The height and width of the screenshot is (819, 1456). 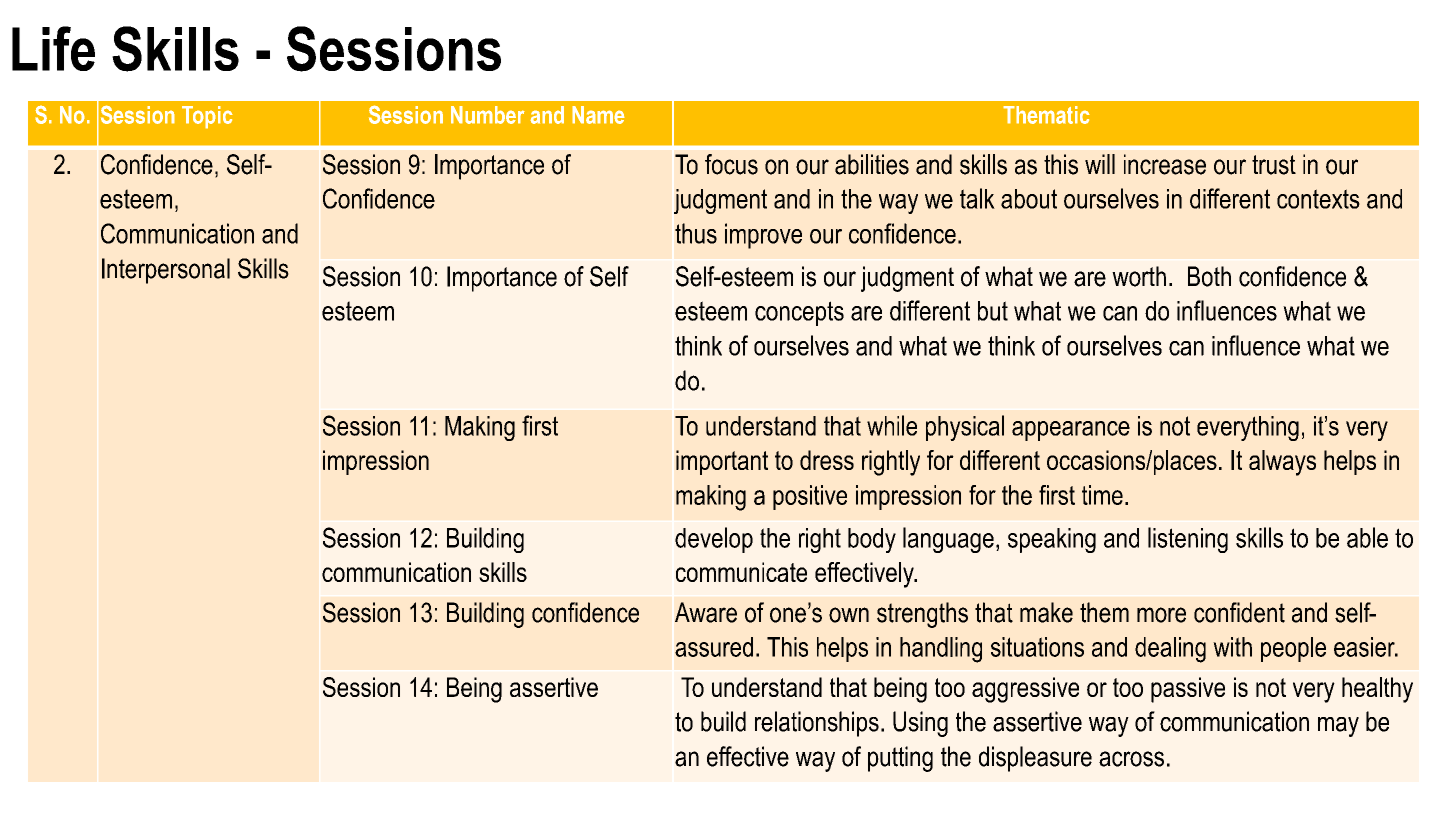 What do you see at coordinates (714, 540) in the screenshot?
I see `develop` at bounding box center [714, 540].
